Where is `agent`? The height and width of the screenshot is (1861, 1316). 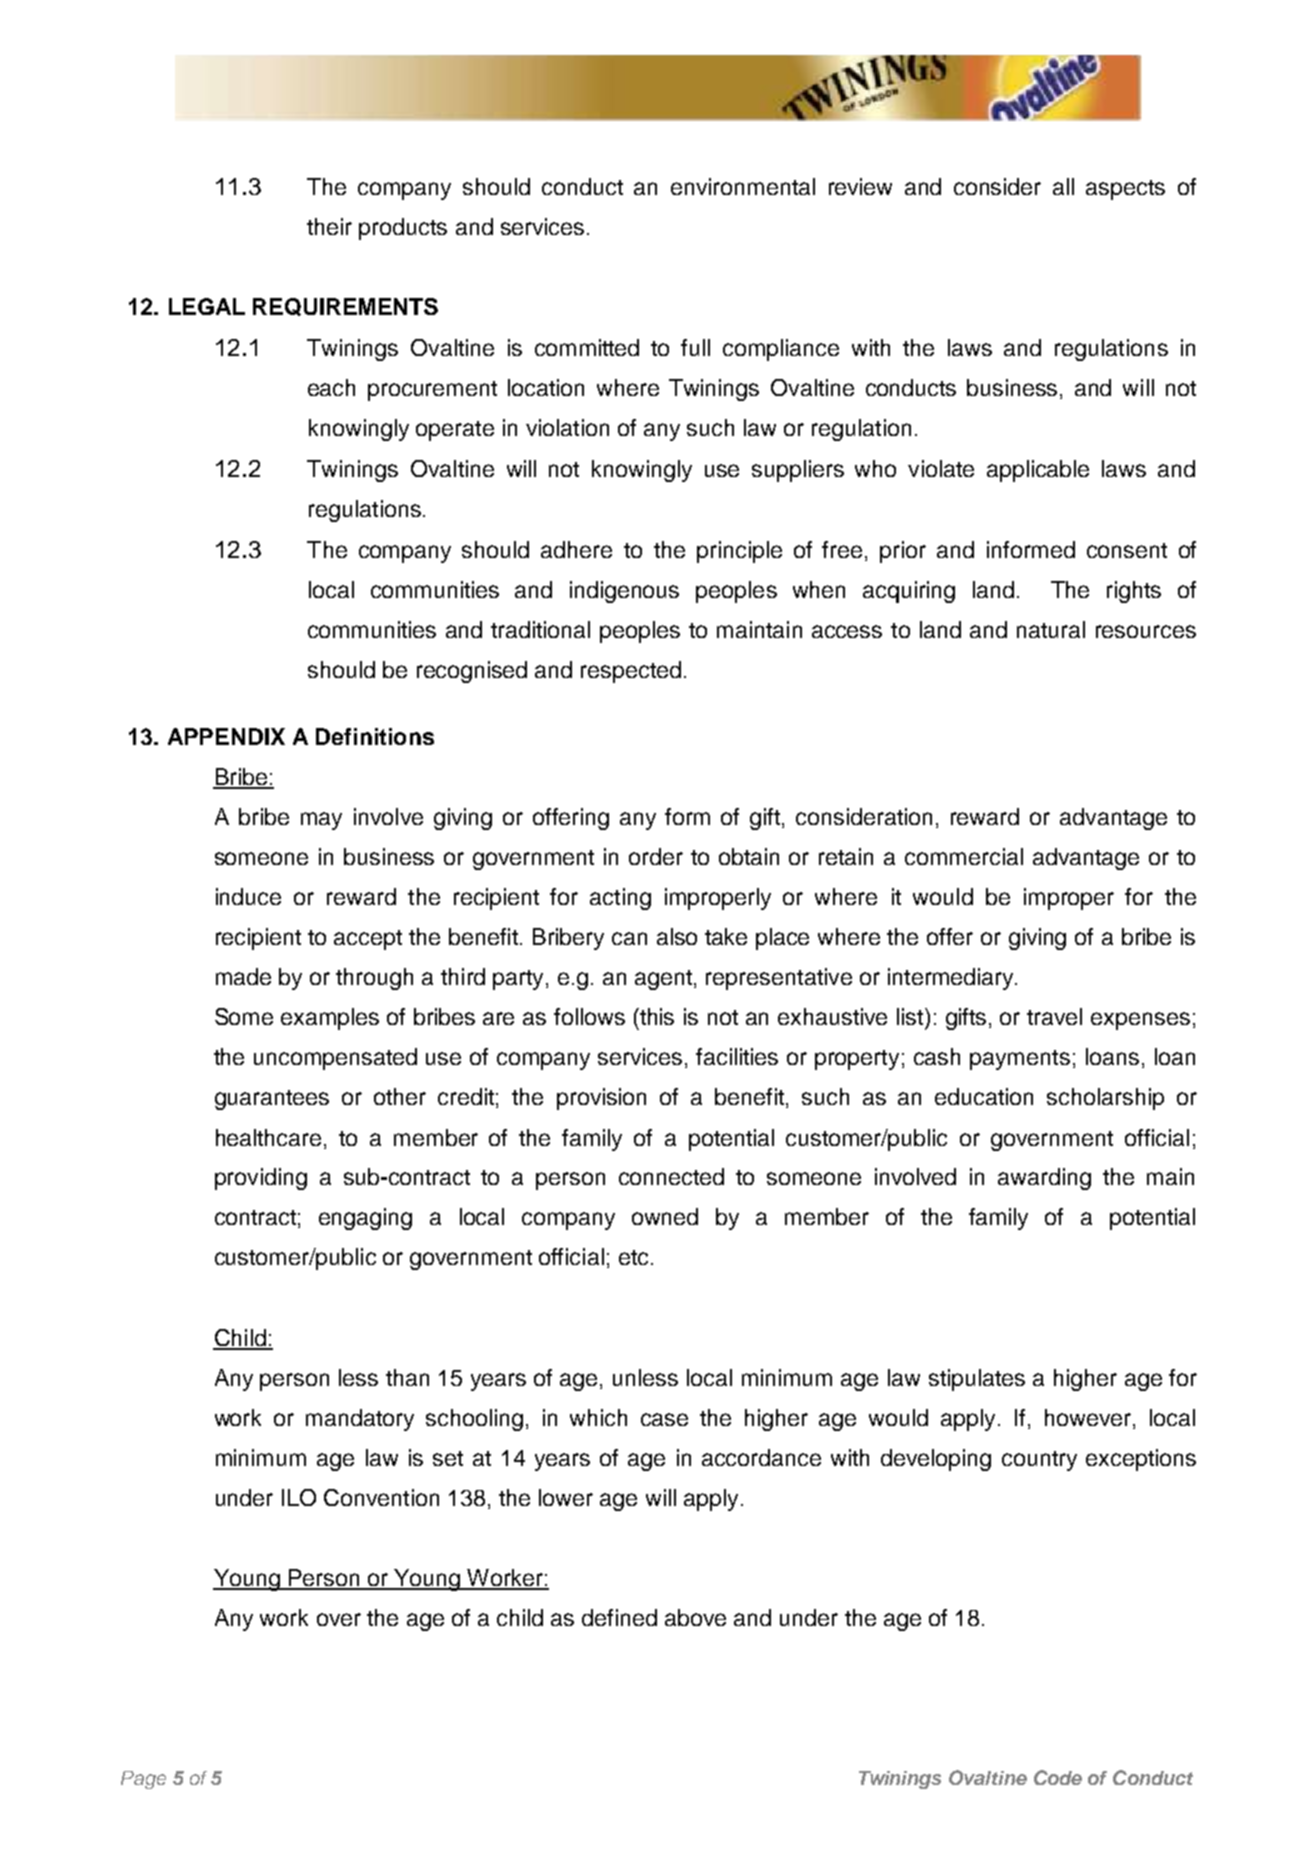
agent is located at coordinates (663, 980).
